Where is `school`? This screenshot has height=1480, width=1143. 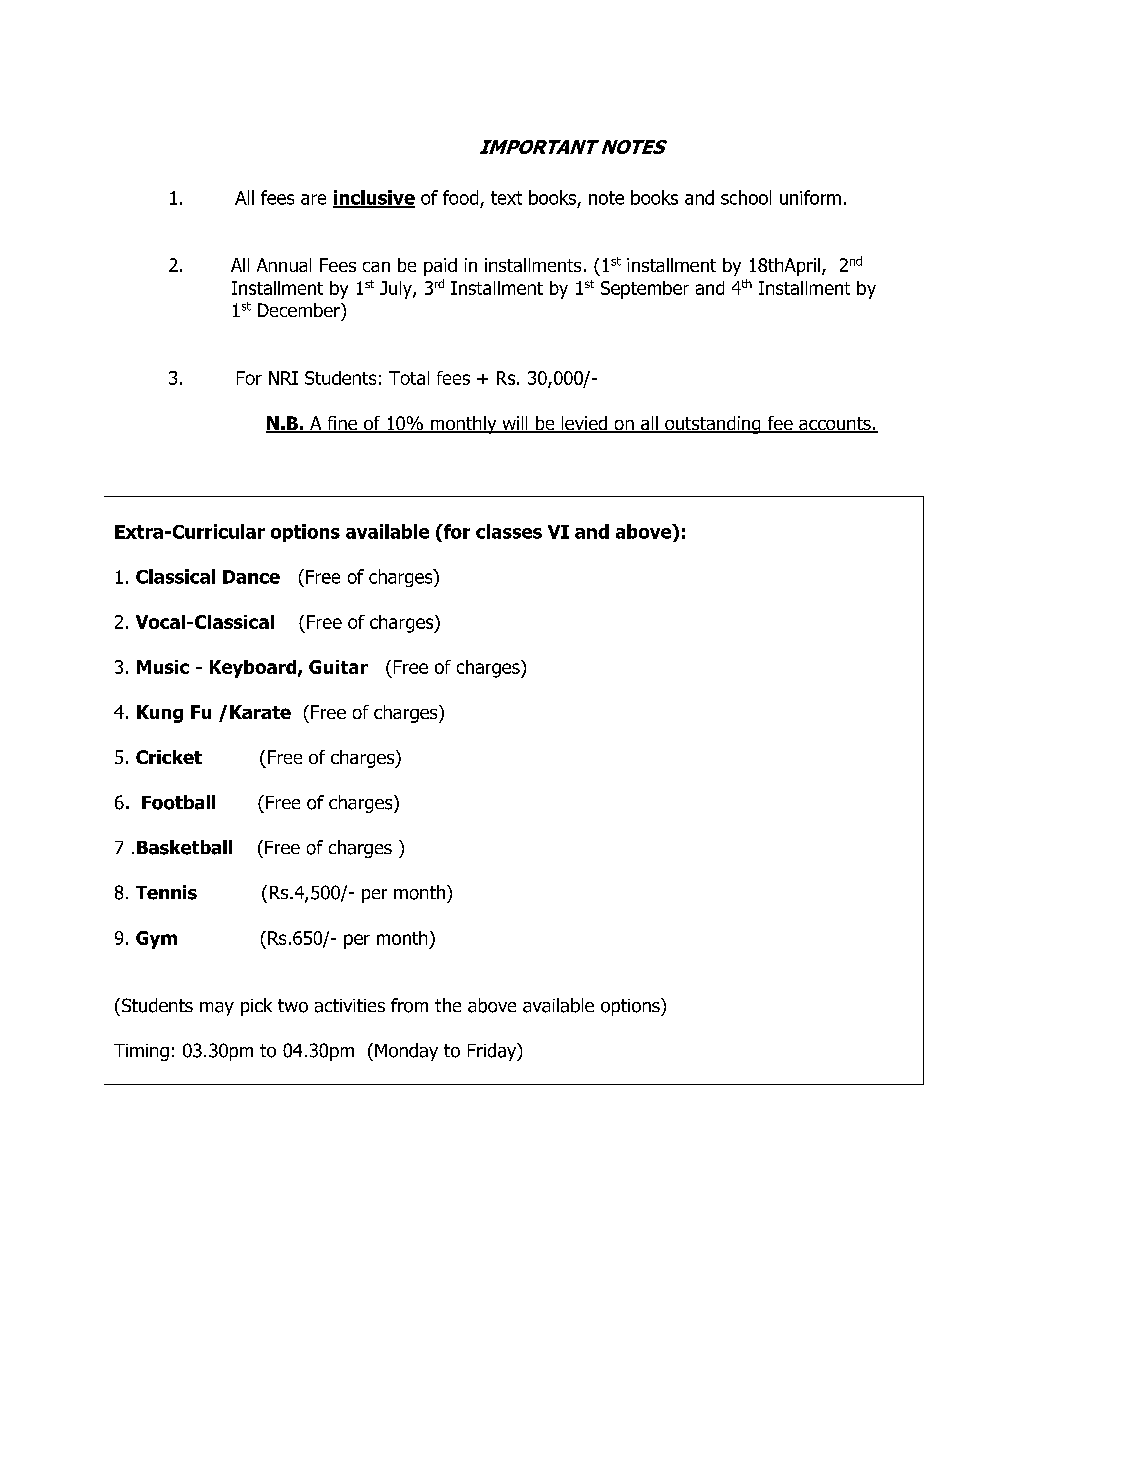 school is located at coordinates (746, 197).
